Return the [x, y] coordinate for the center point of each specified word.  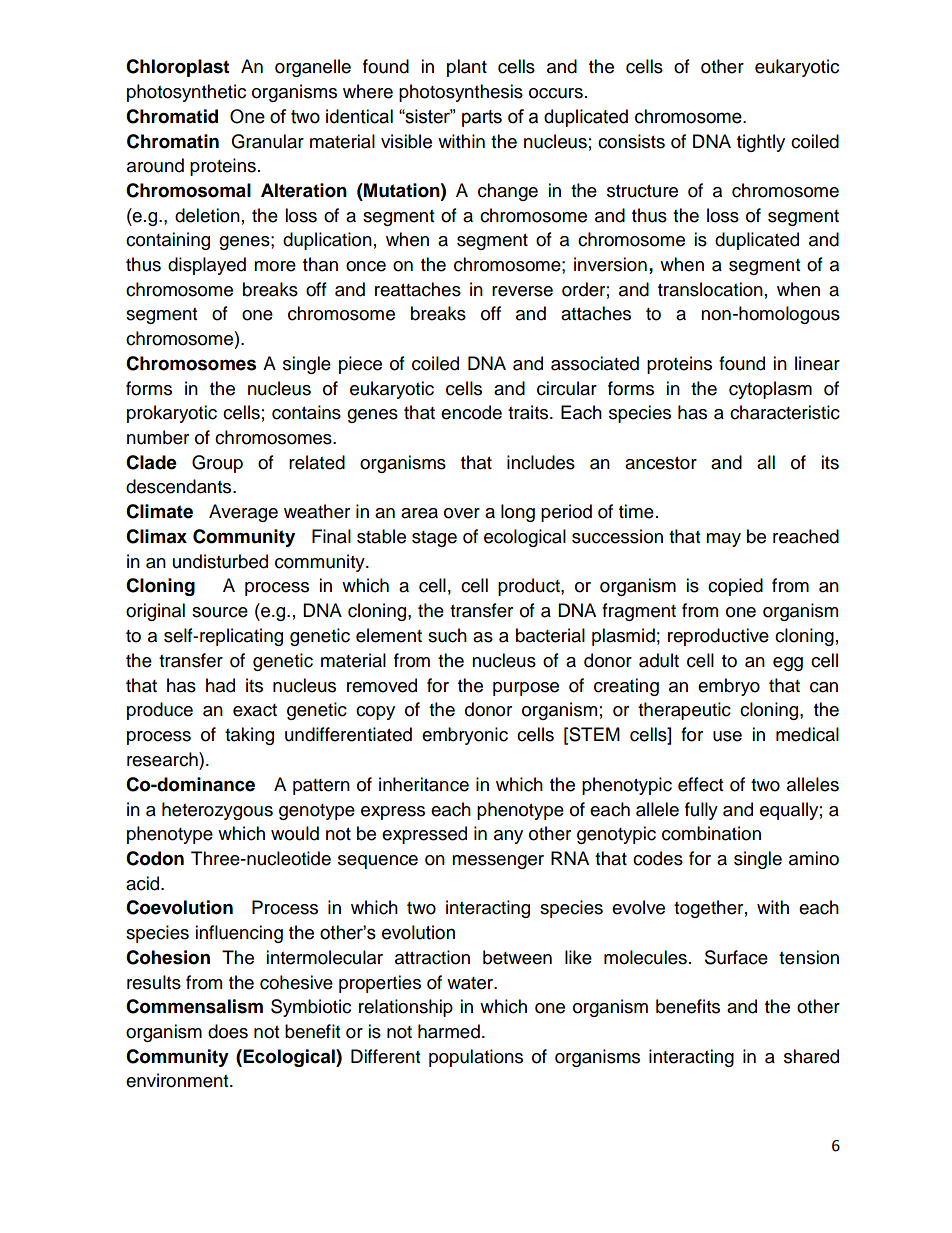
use [727, 736]
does [228, 1031]
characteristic [785, 412]
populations [476, 1058]
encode [471, 412]
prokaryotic [172, 414]
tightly [761, 143]
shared [811, 1056]
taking [249, 736]
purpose [526, 689]
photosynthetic [186, 93]
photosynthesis [461, 93]
